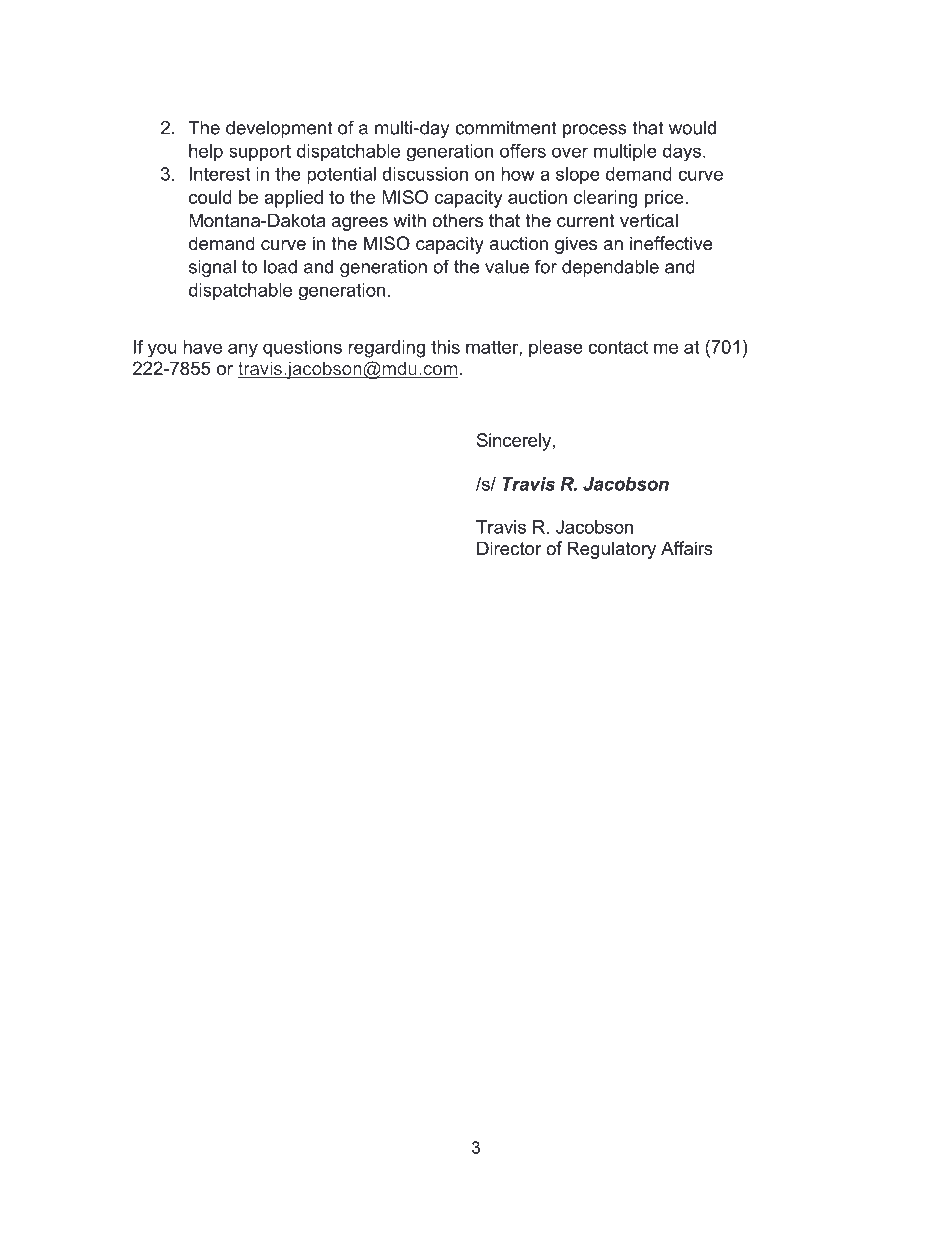 The width and height of the page is (952, 1233). Describe the element at coordinates (445, 347) in the page. I see `this` at that location.
